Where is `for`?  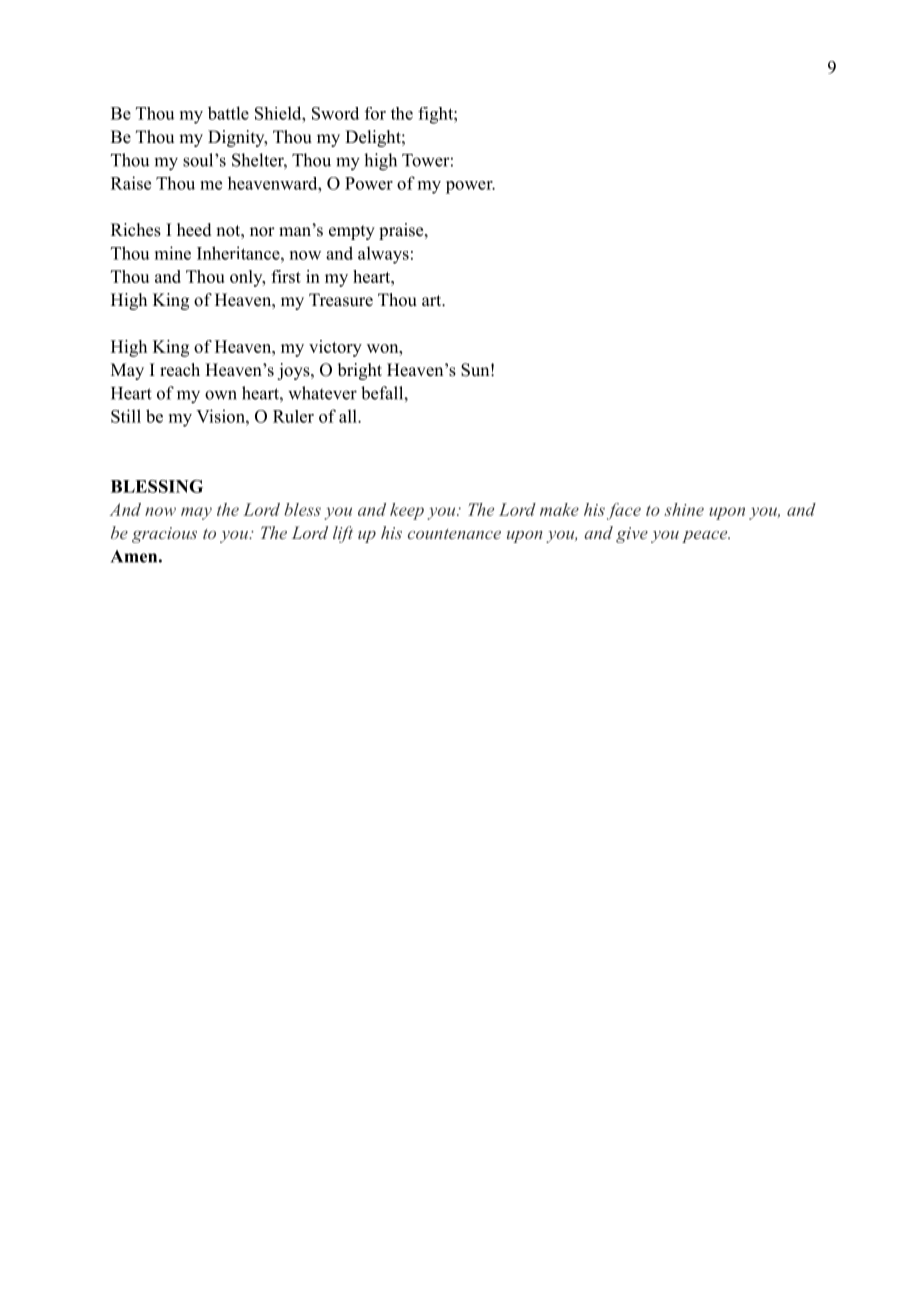 for is located at coordinates (375, 113).
